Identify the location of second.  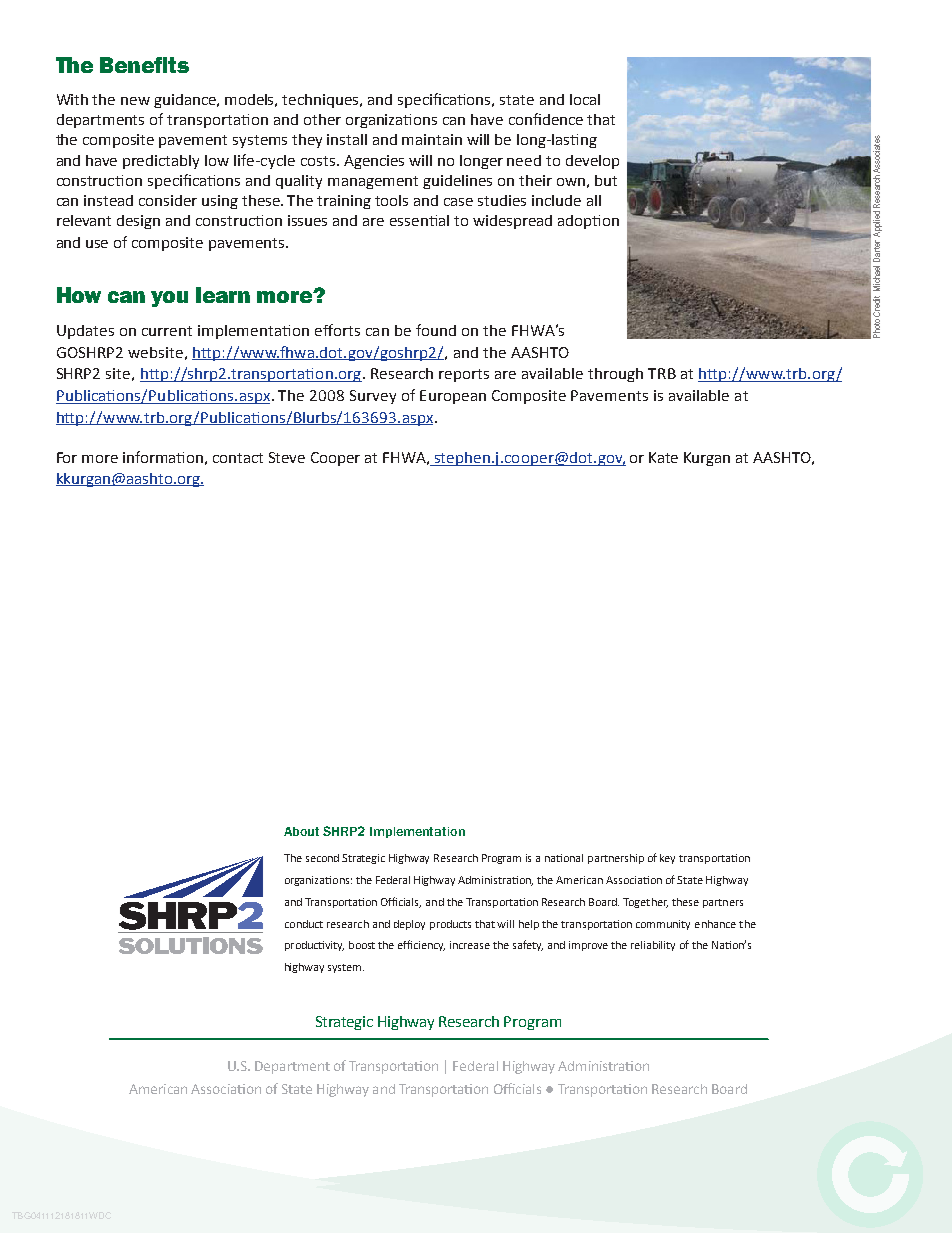
(322, 858).
